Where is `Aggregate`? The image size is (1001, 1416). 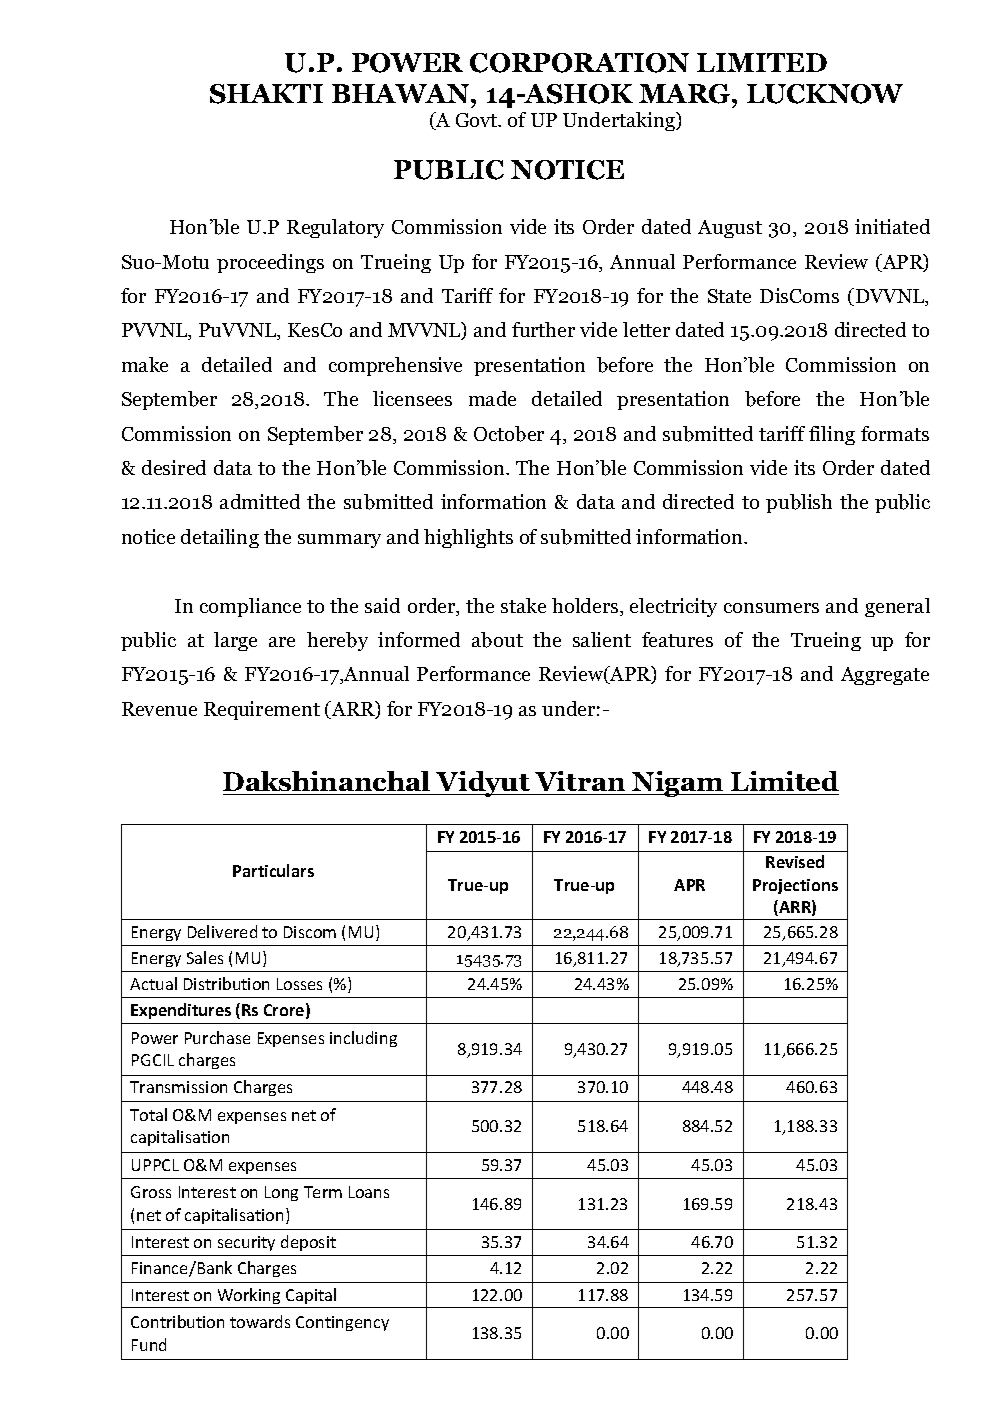
Aggregate is located at coordinates (885, 676).
